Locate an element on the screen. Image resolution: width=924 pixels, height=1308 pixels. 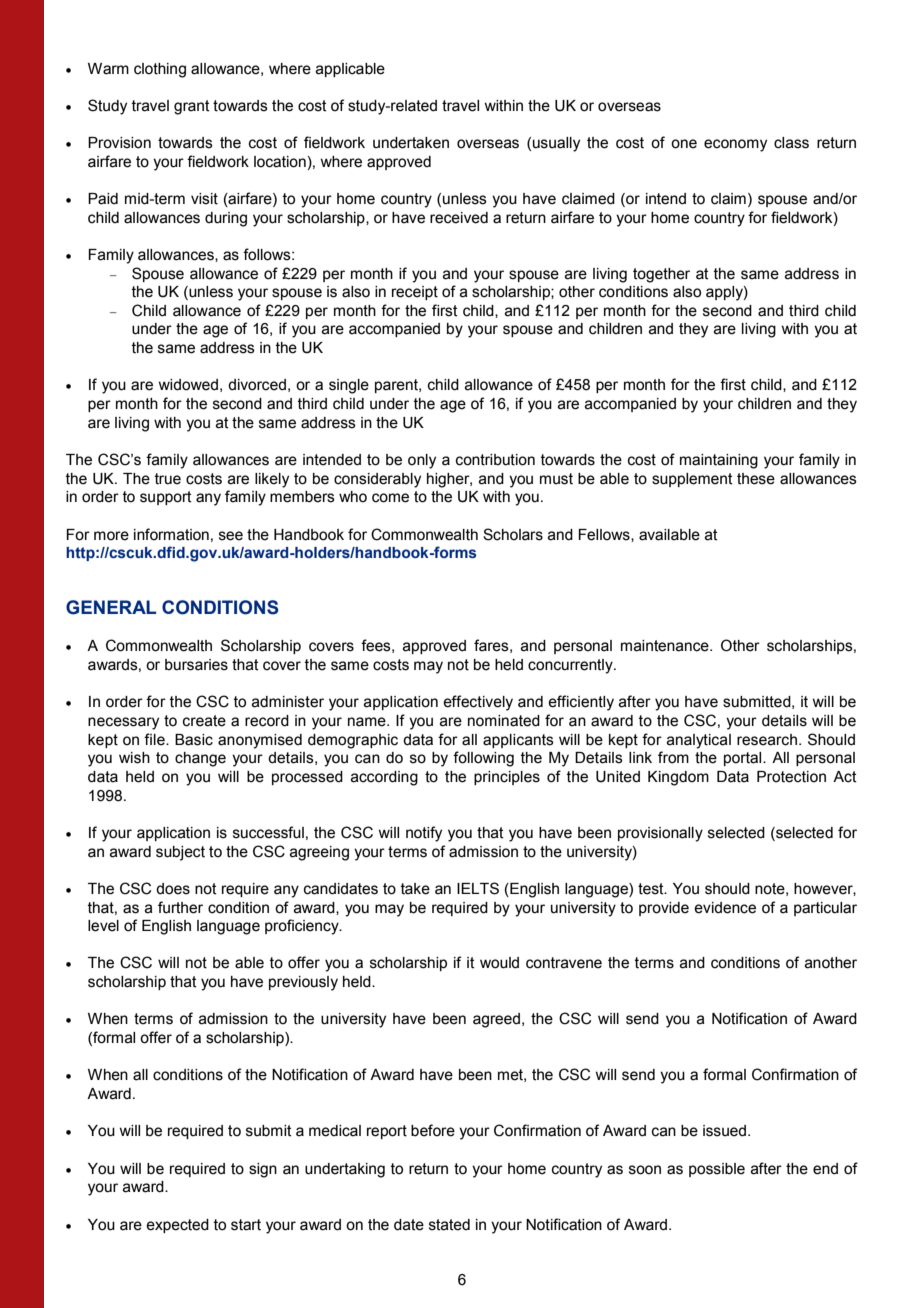
bursaries is located at coordinates (196, 665).
